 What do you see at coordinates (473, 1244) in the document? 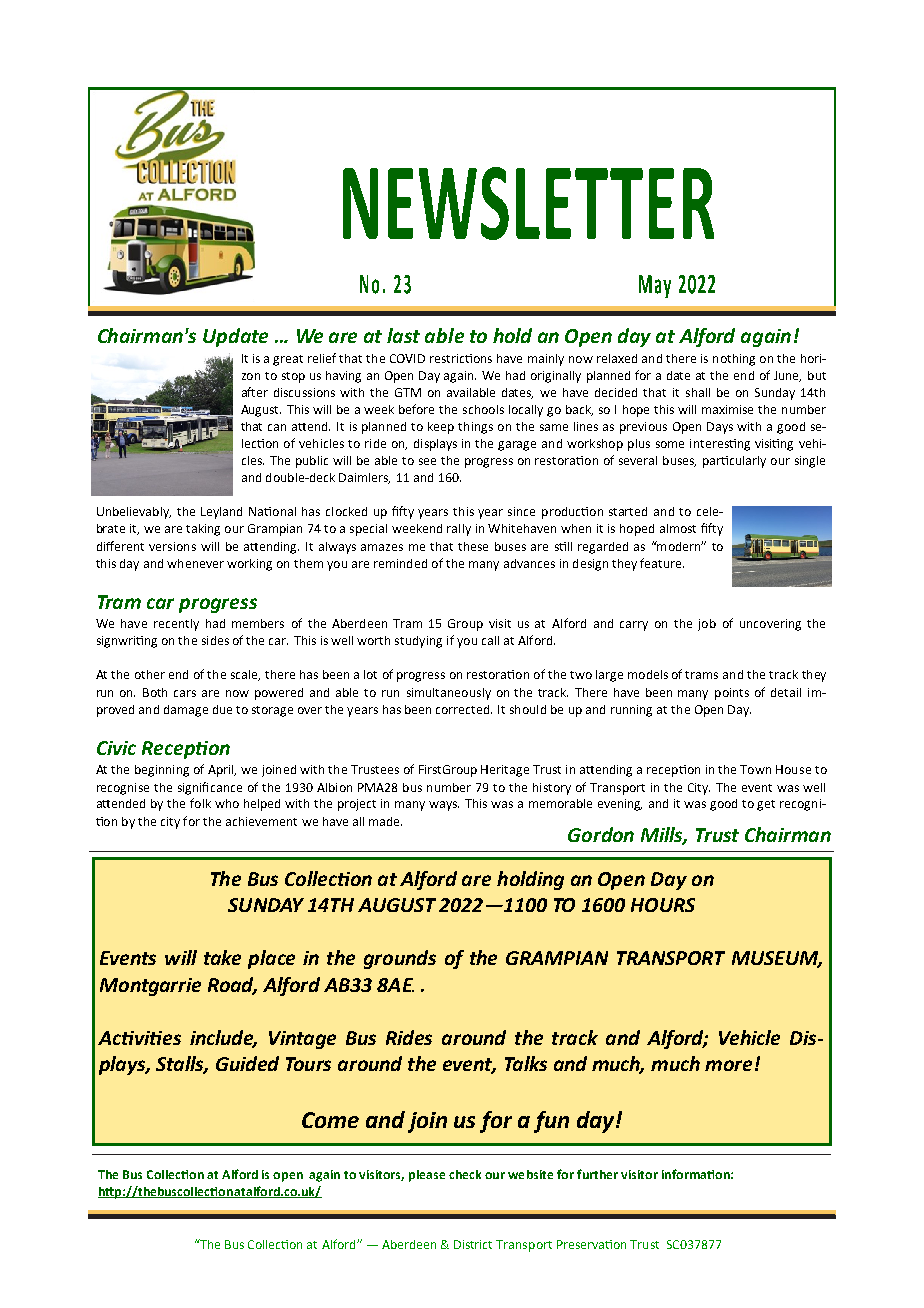
I see `District` at bounding box center [473, 1244].
